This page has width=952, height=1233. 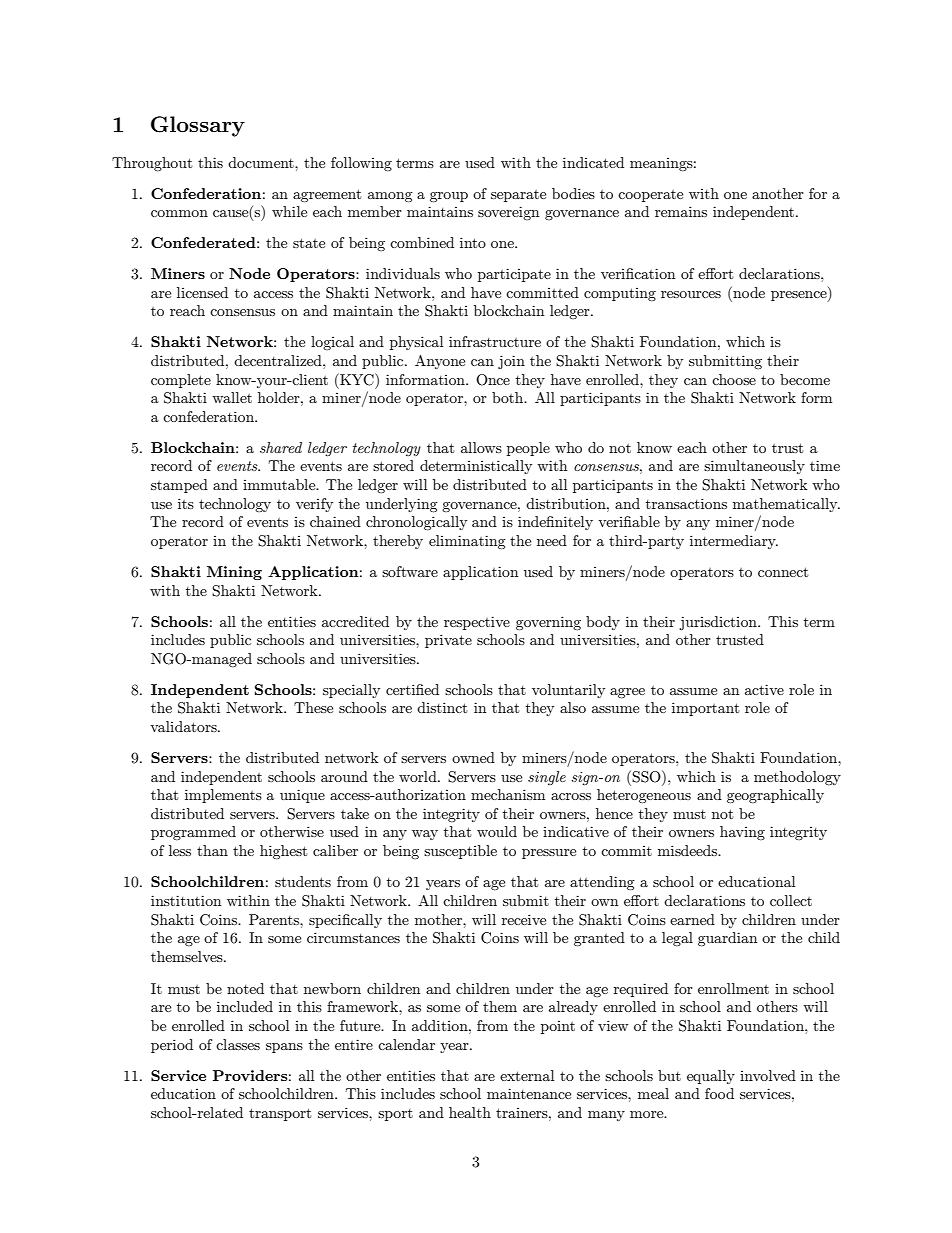 What do you see at coordinates (681, 211) in the page?
I see `remains` at bounding box center [681, 211].
